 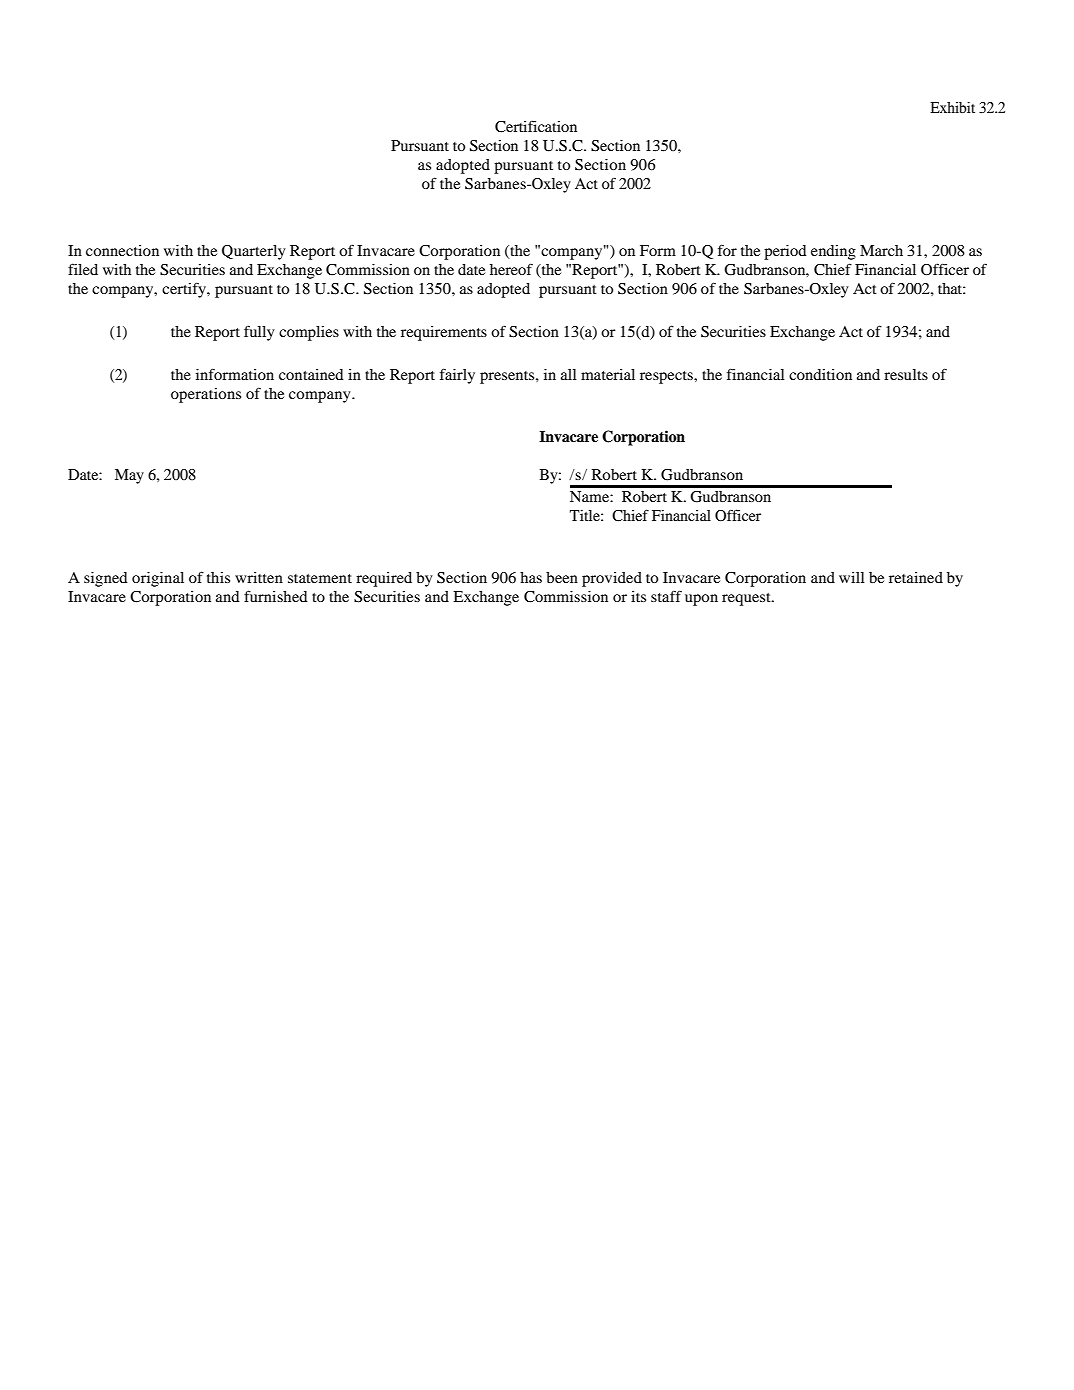 What do you see at coordinates (952, 107) in the screenshot?
I see `Exhibit` at bounding box center [952, 107].
